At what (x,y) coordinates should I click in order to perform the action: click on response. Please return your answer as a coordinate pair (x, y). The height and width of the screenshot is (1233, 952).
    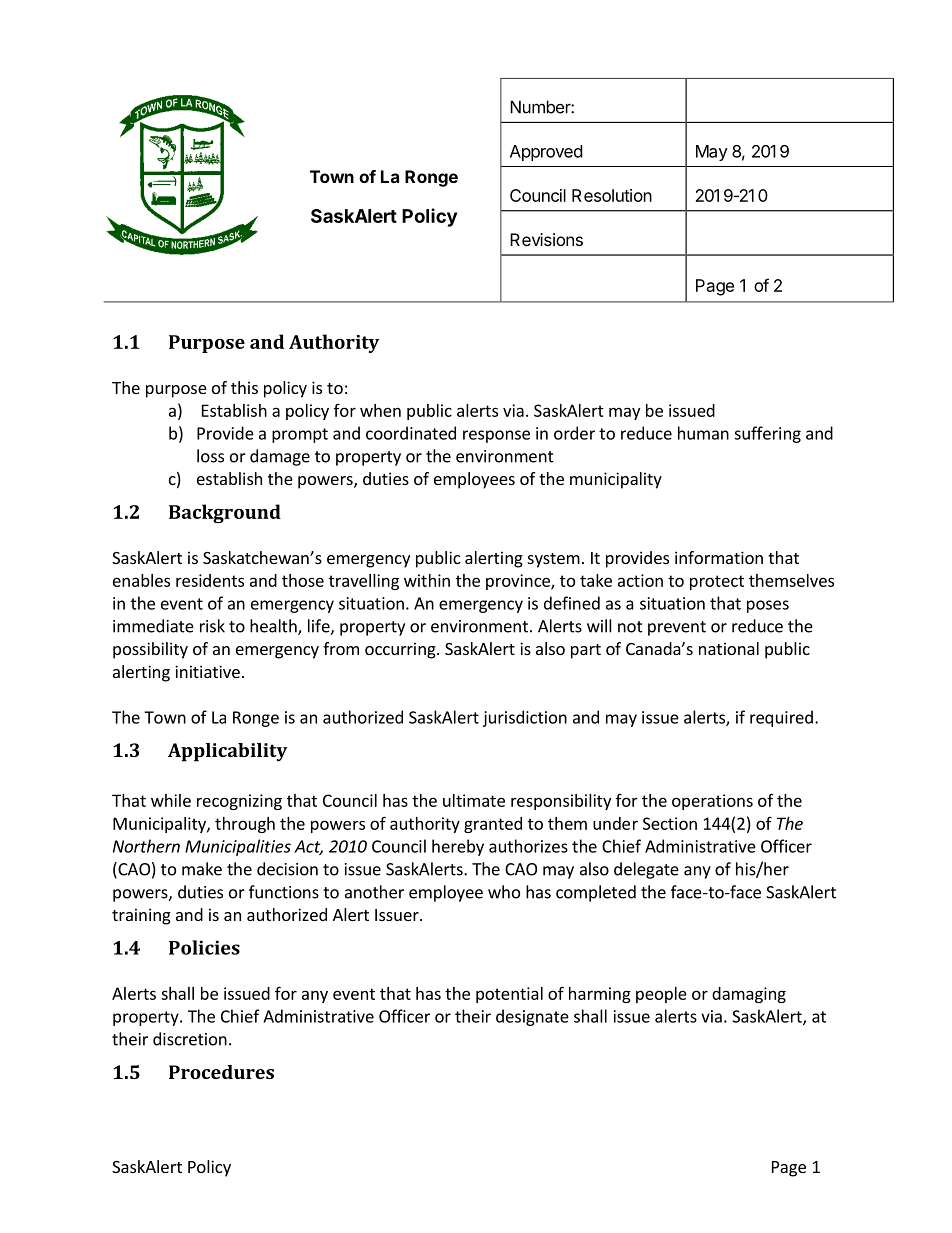
    Looking at the image, I should click on (496, 436).
